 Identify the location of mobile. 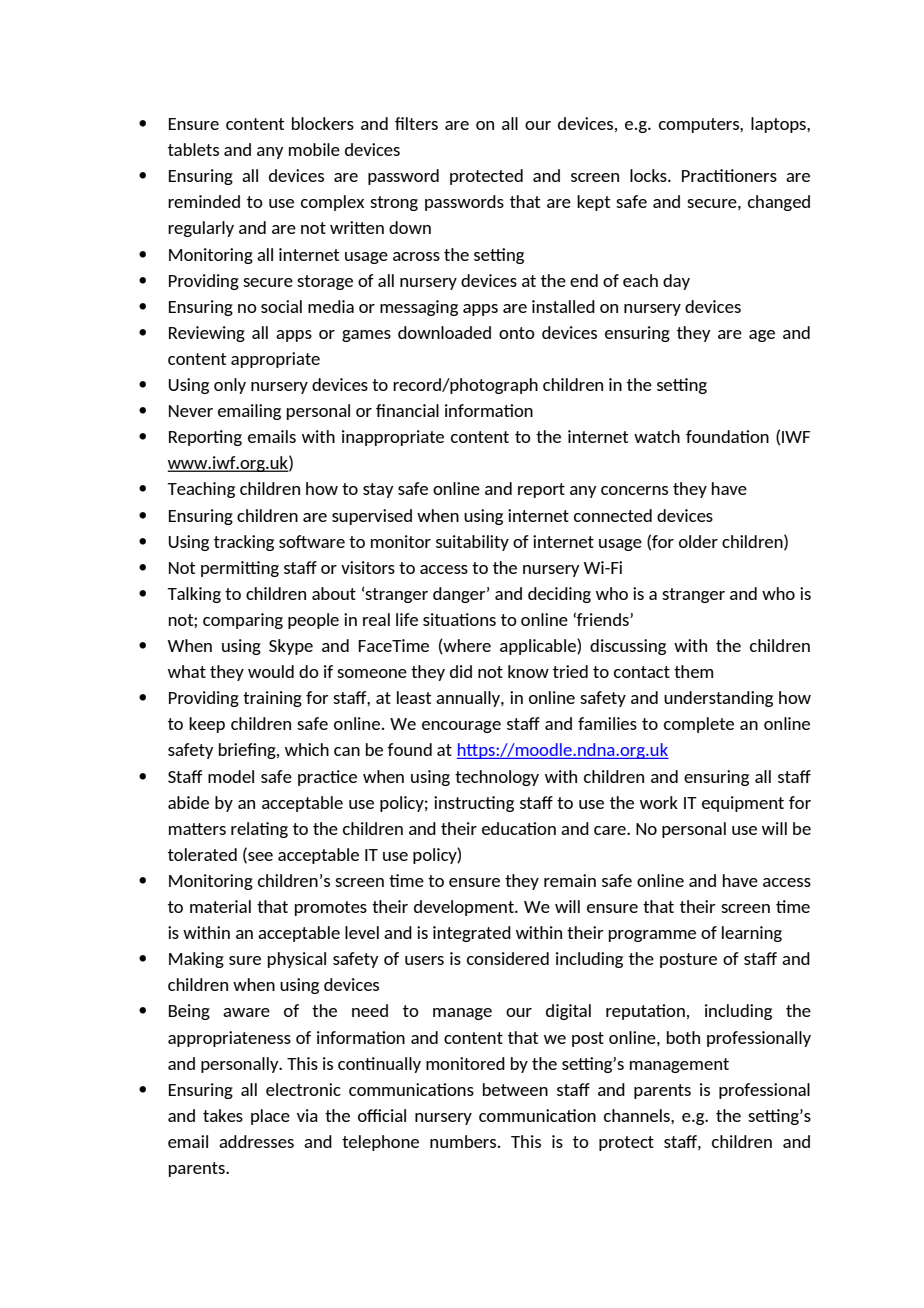
(314, 149).
